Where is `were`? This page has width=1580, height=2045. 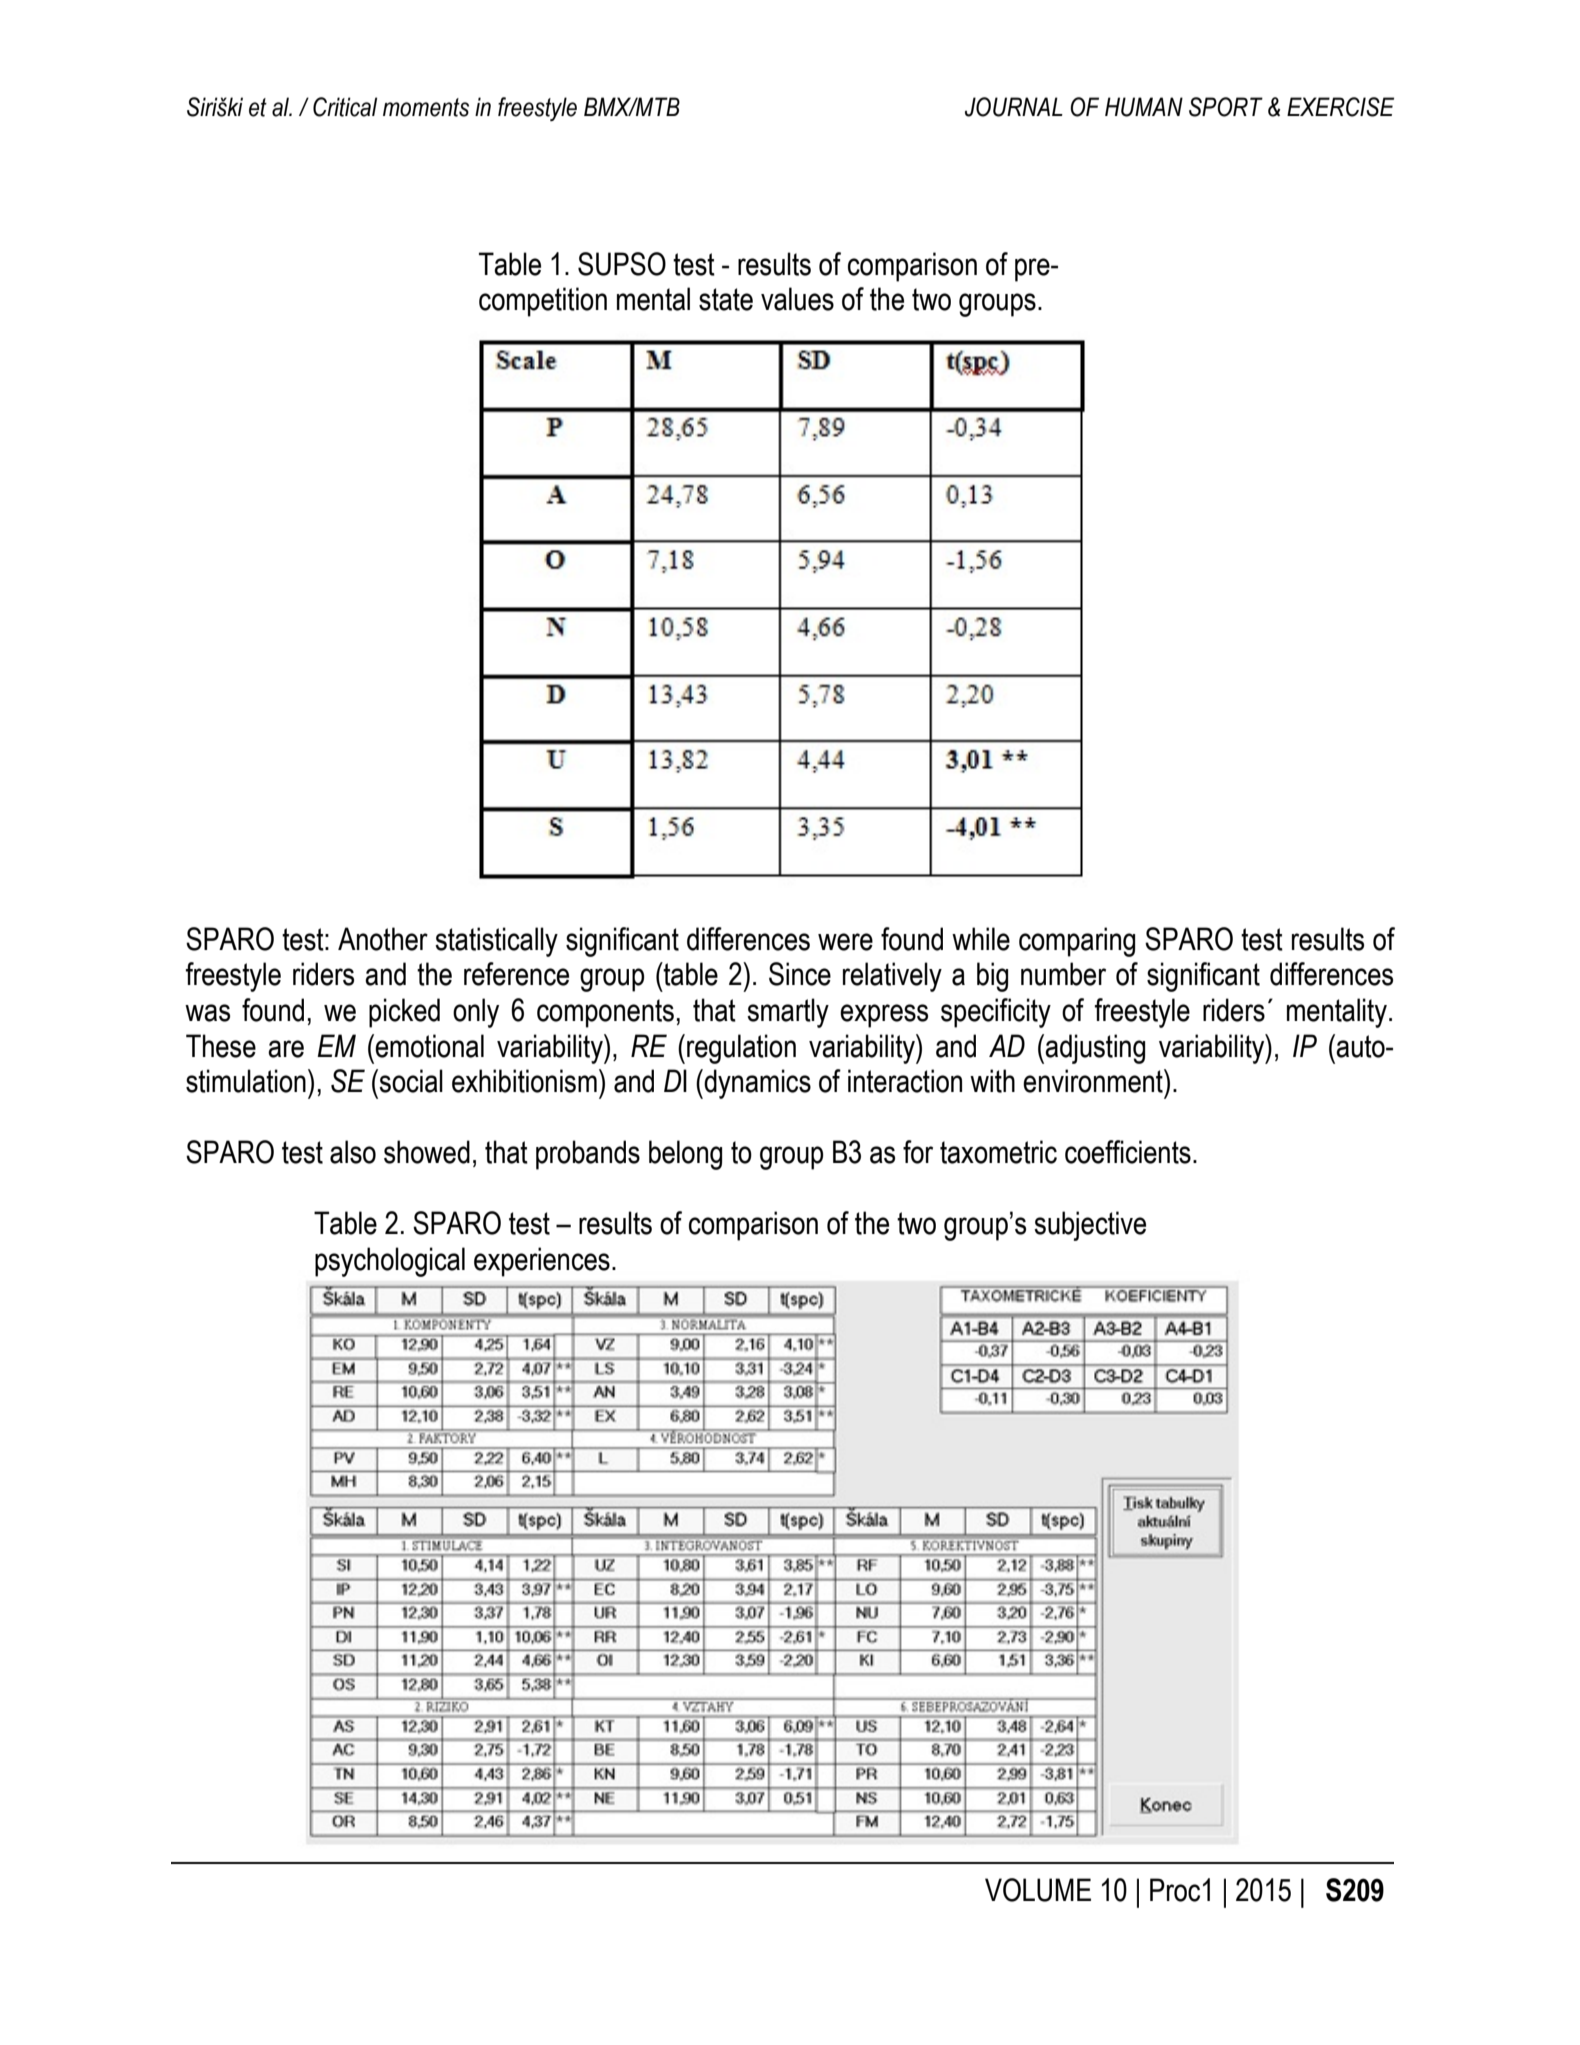 were is located at coordinates (845, 942).
